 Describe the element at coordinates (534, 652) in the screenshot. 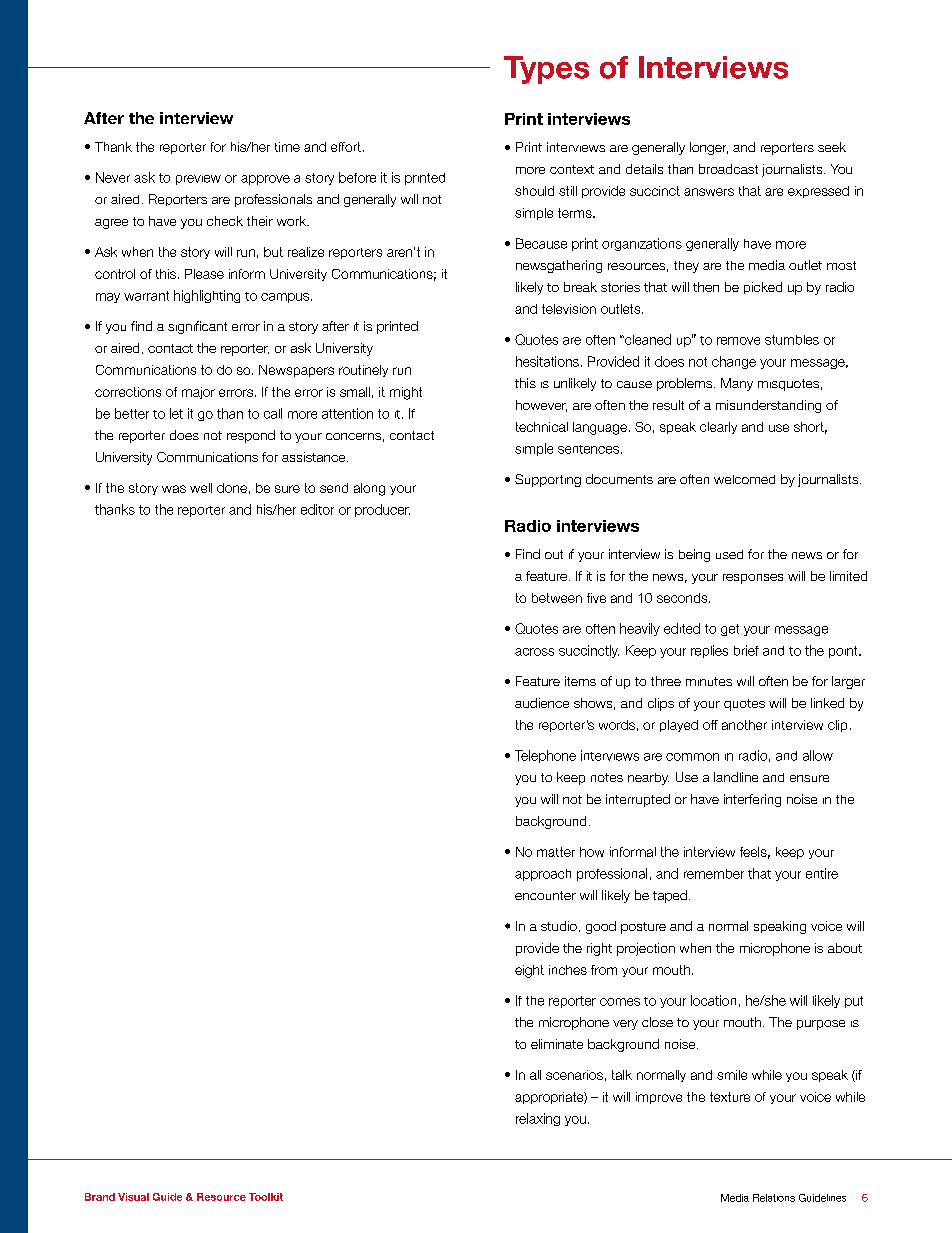

I see `across` at that location.
